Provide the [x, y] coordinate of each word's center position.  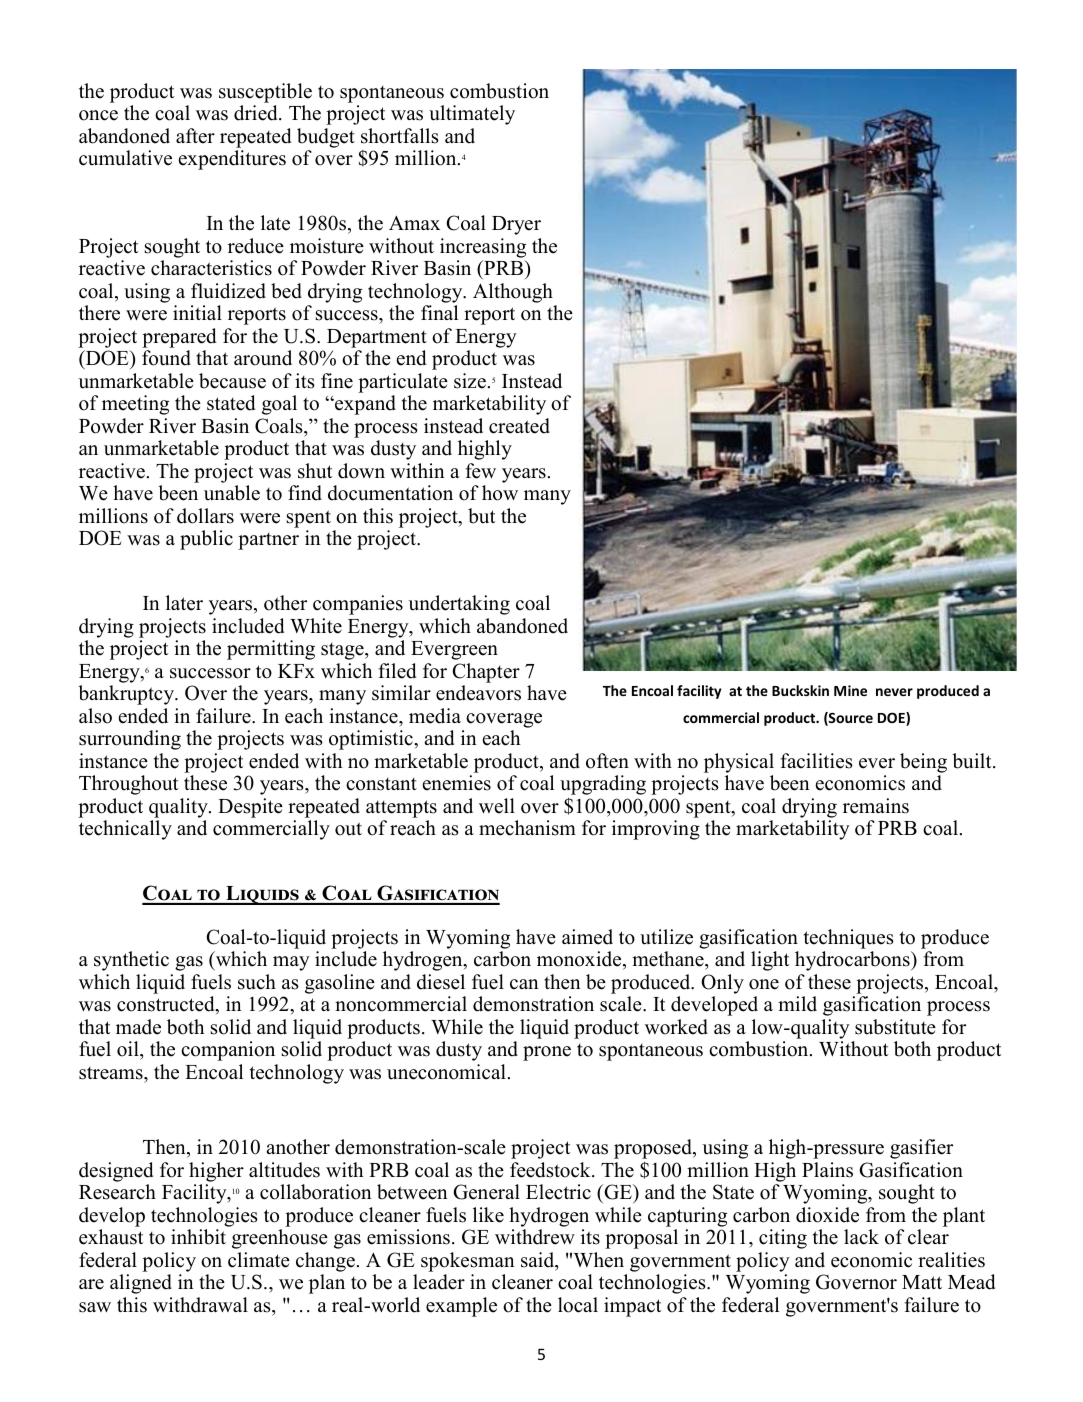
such [257, 982]
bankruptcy [127, 695]
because [232, 381]
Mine [850, 690]
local [578, 1305]
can [524, 984]
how [500, 493]
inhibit [198, 1237]
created [519, 426]
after [195, 136]
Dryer [516, 225]
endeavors [478, 693]
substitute [895, 1027]
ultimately [472, 115]
